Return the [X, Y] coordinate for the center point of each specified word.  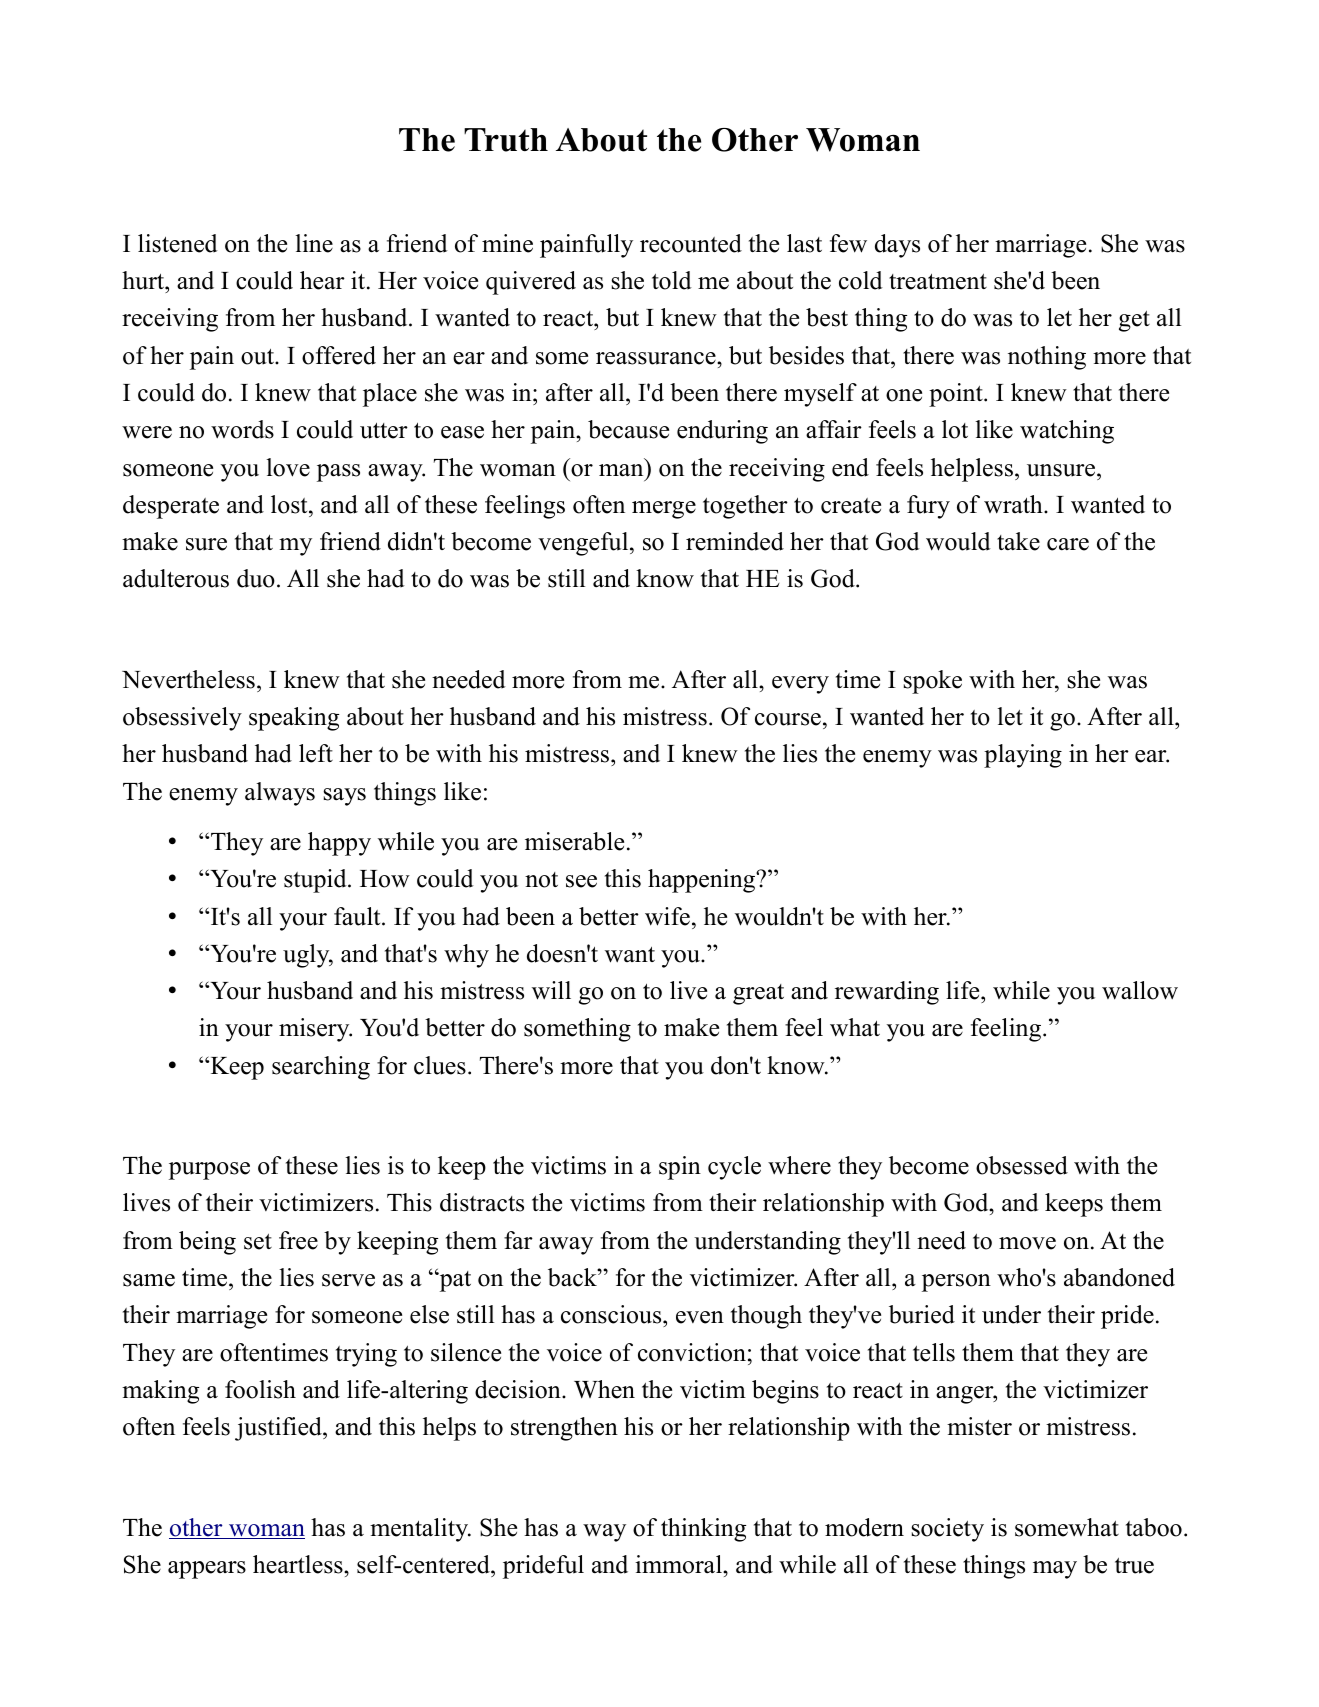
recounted [691, 243]
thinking [703, 1530]
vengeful [584, 544]
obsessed [1022, 1165]
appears [207, 1570]
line [314, 243]
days [897, 246]
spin [680, 1168]
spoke [932, 682]
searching [321, 1068]
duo [256, 578]
